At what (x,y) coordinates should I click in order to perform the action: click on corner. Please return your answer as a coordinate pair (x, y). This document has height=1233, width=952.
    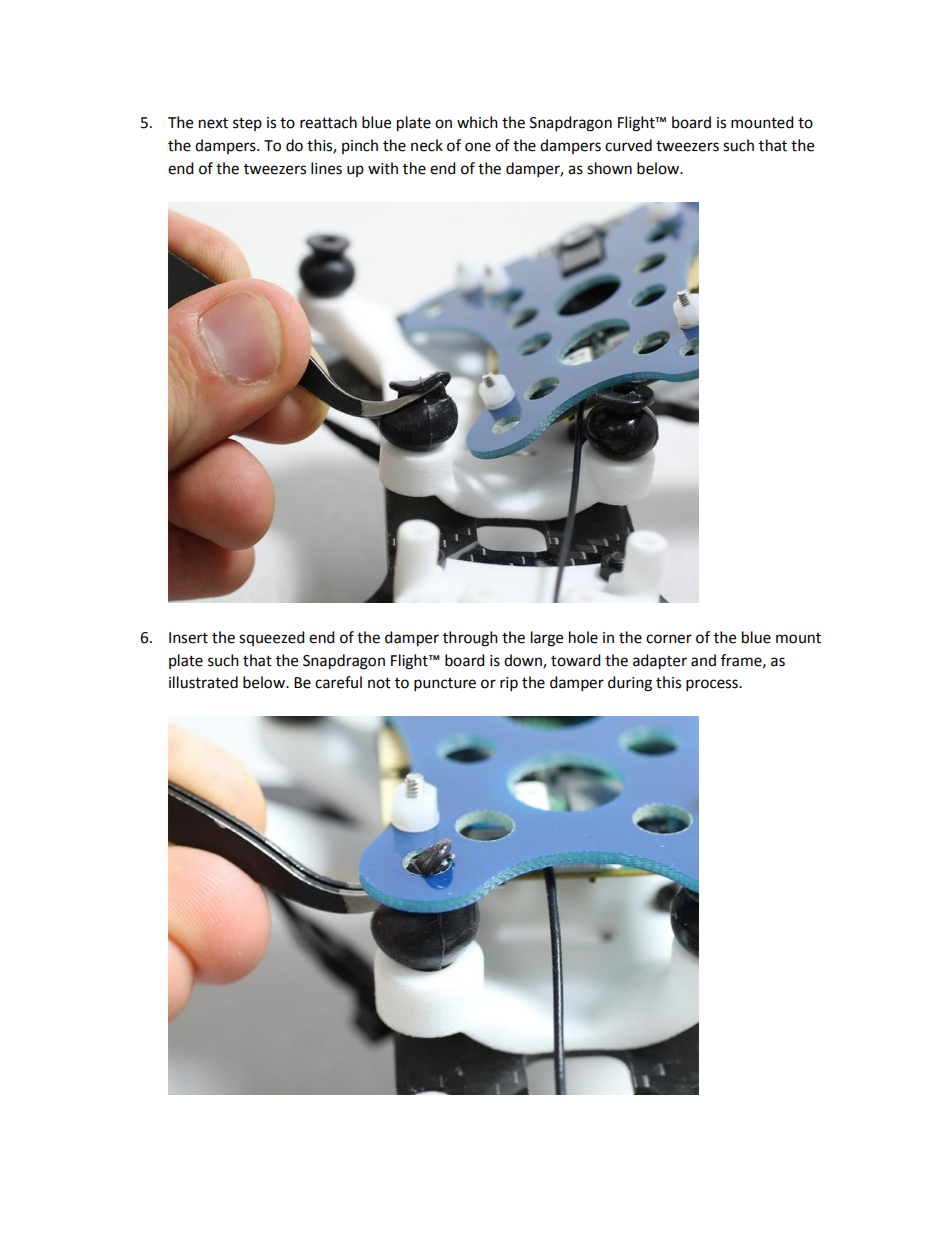
    Looking at the image, I should click on (669, 639).
